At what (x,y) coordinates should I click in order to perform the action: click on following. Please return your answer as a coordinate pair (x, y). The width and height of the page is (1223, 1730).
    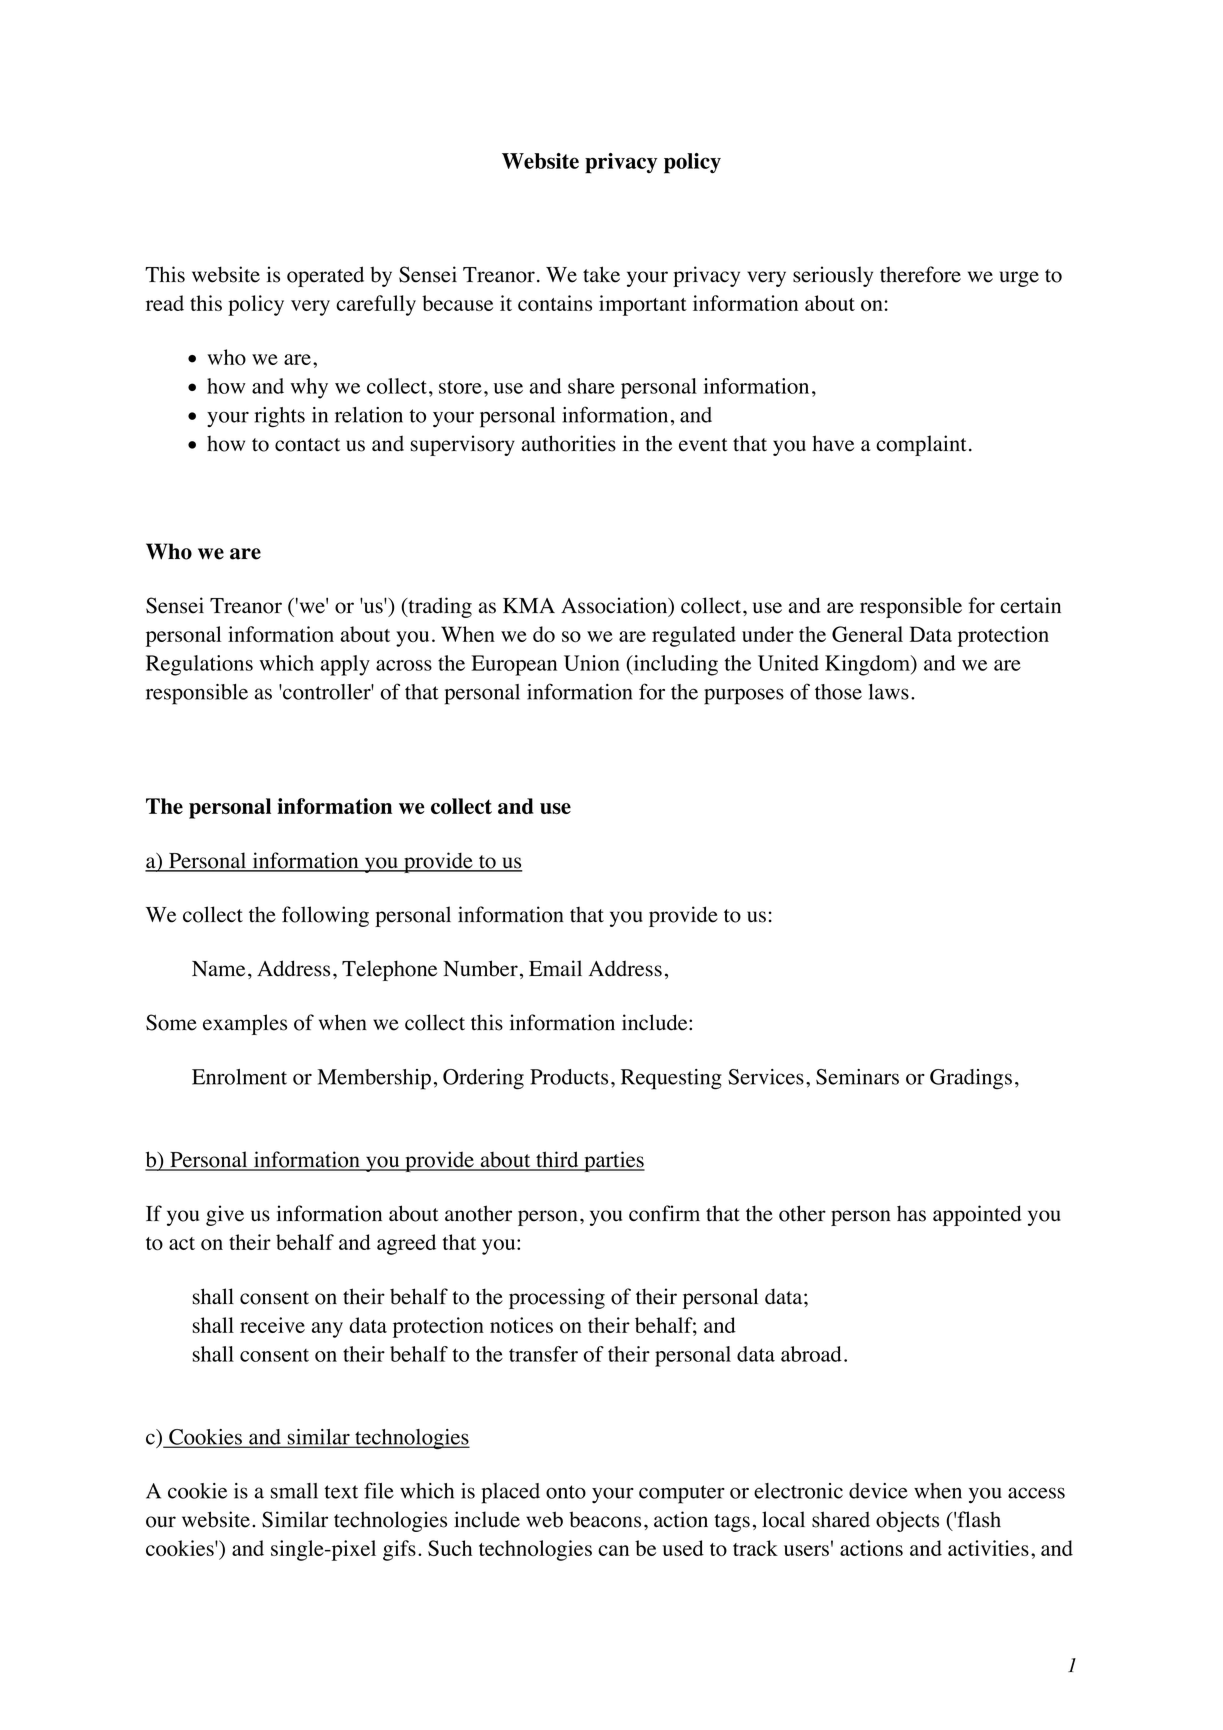
    Looking at the image, I should click on (325, 916).
